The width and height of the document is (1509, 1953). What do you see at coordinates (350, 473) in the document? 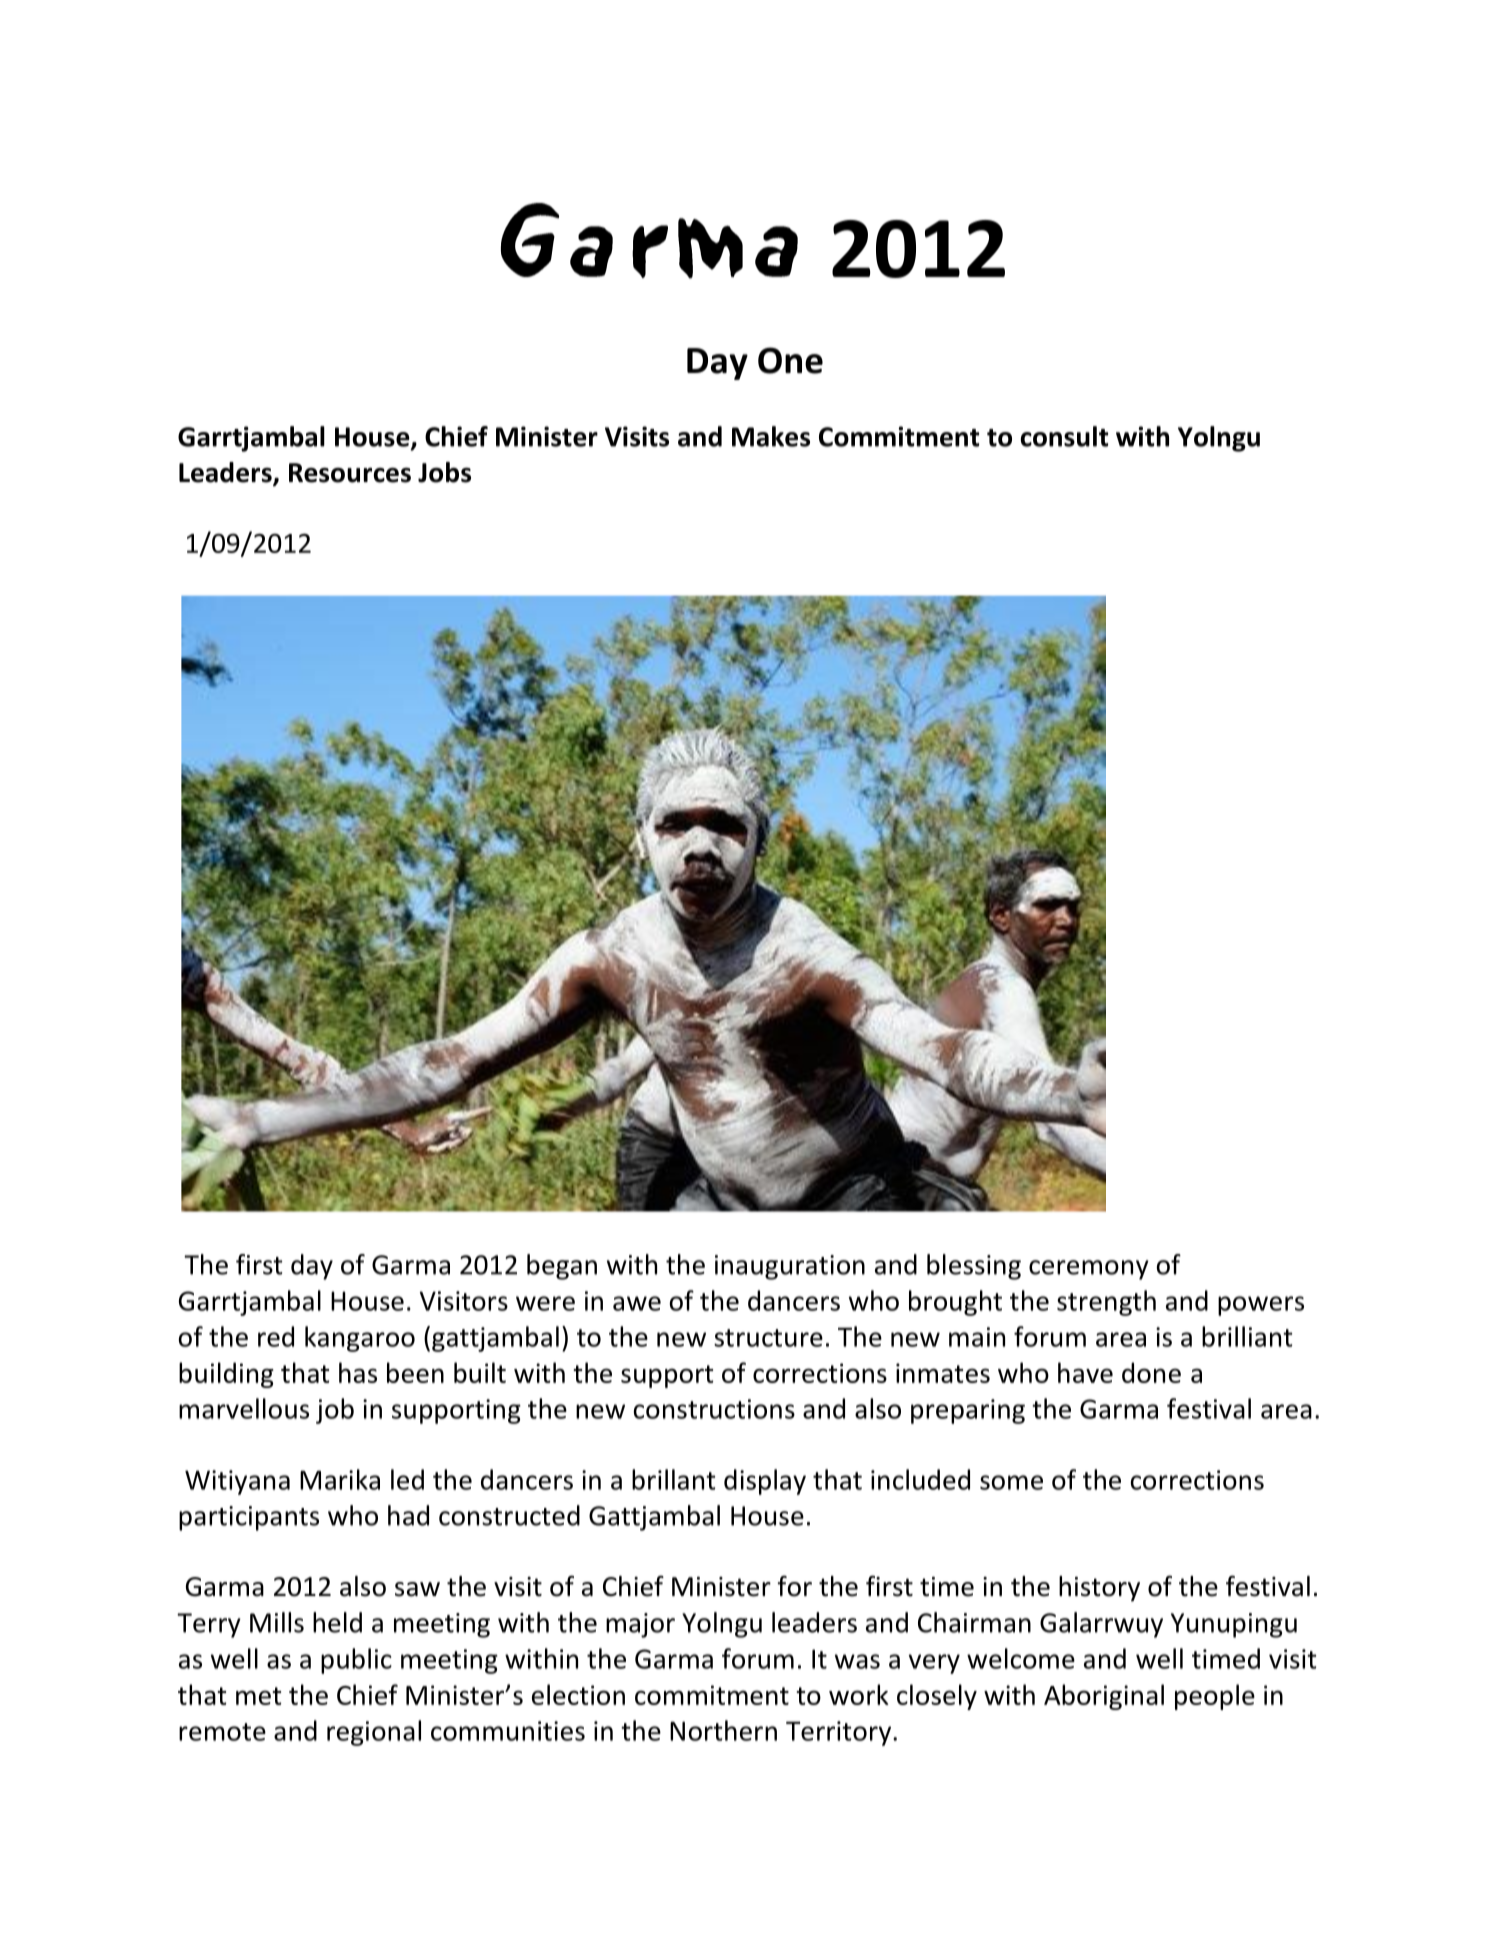
I see `Resources` at bounding box center [350, 473].
